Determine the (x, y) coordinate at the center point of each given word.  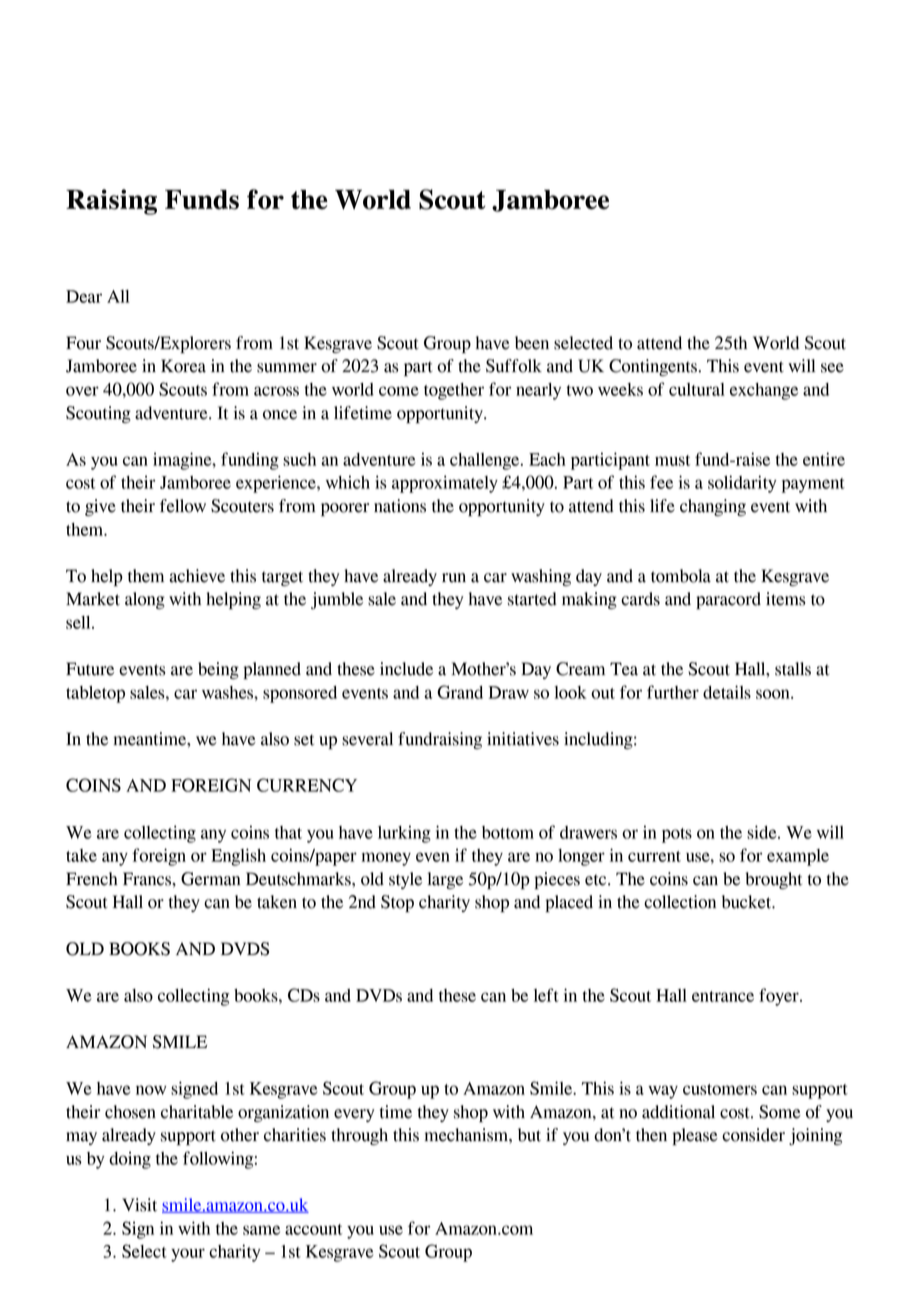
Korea (183, 366)
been (532, 343)
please (695, 1136)
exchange (764, 391)
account (313, 1229)
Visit (139, 1205)
